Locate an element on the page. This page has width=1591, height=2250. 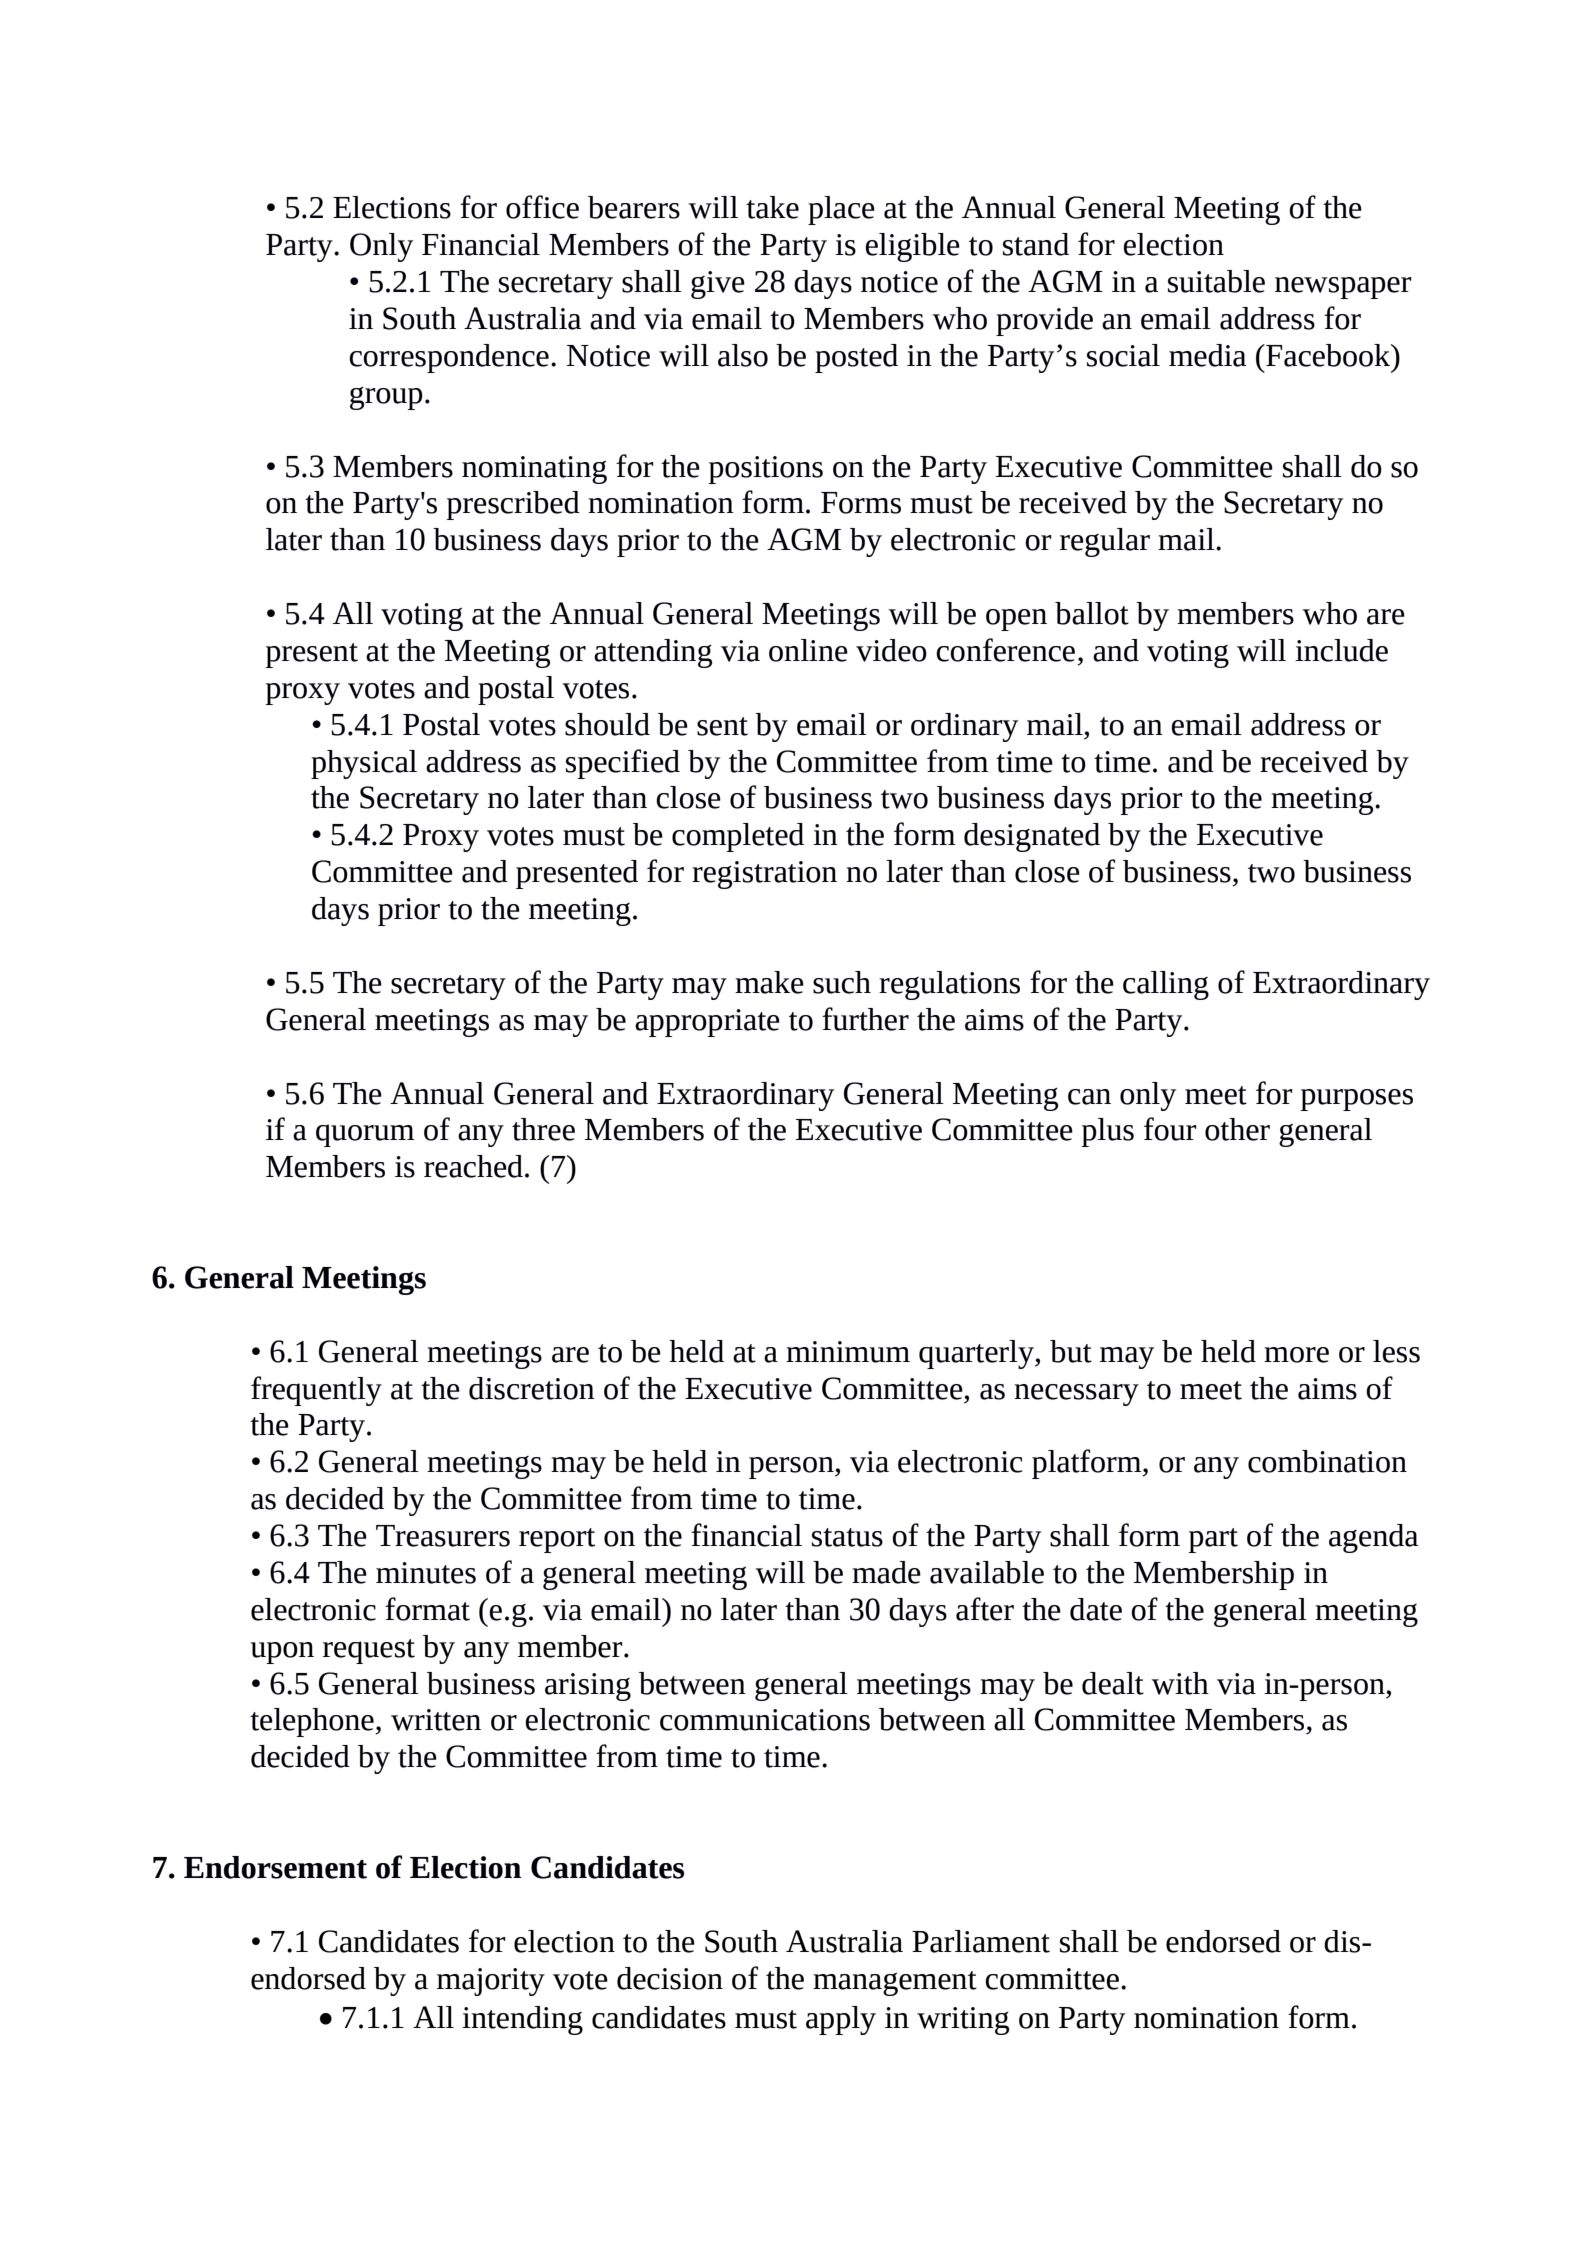
physical is located at coordinates (364, 764).
